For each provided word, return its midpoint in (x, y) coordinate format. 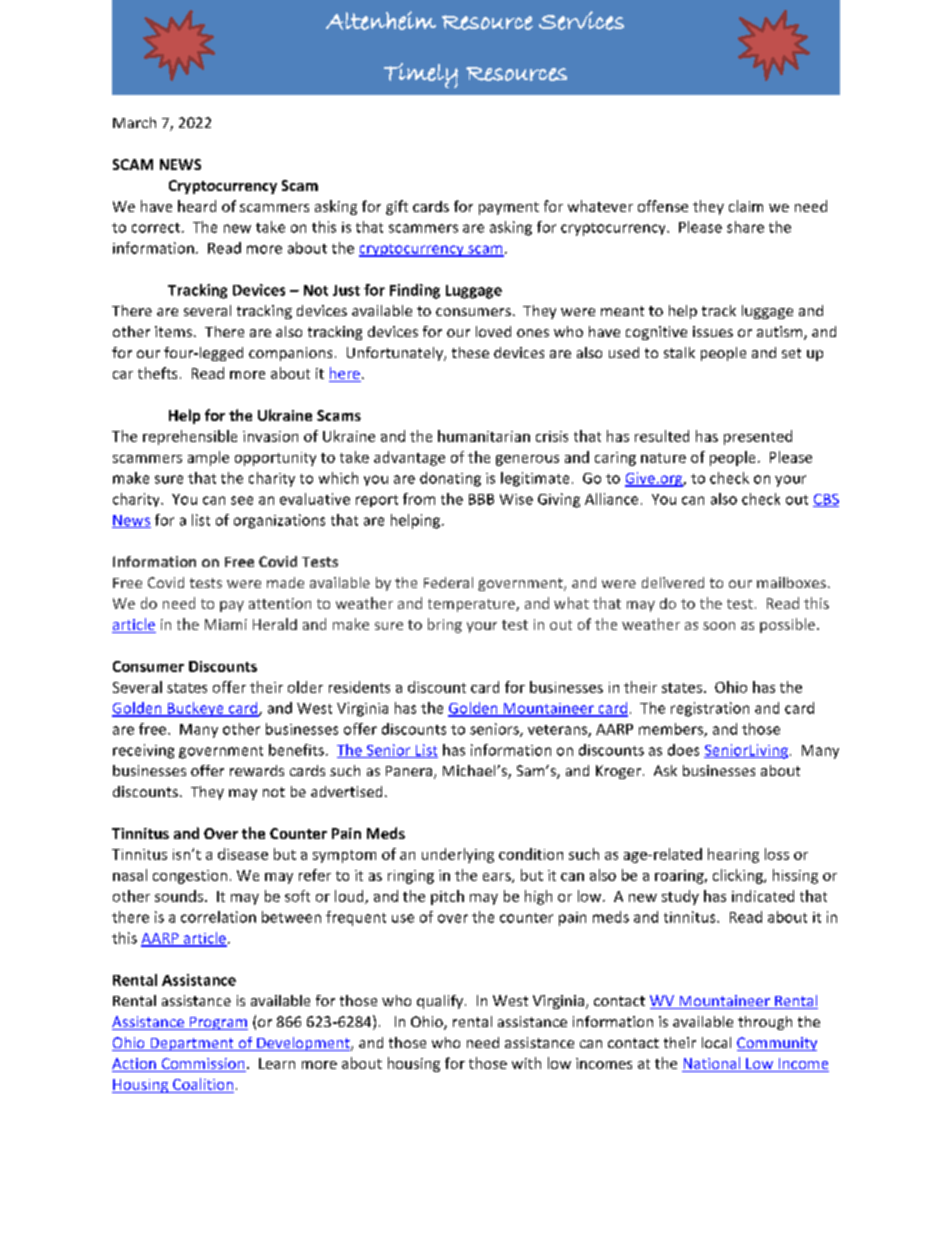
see (242, 500)
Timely (421, 75)
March (134, 122)
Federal (448, 582)
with (526, 1063)
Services (581, 20)
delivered (673, 582)
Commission (202, 1065)
